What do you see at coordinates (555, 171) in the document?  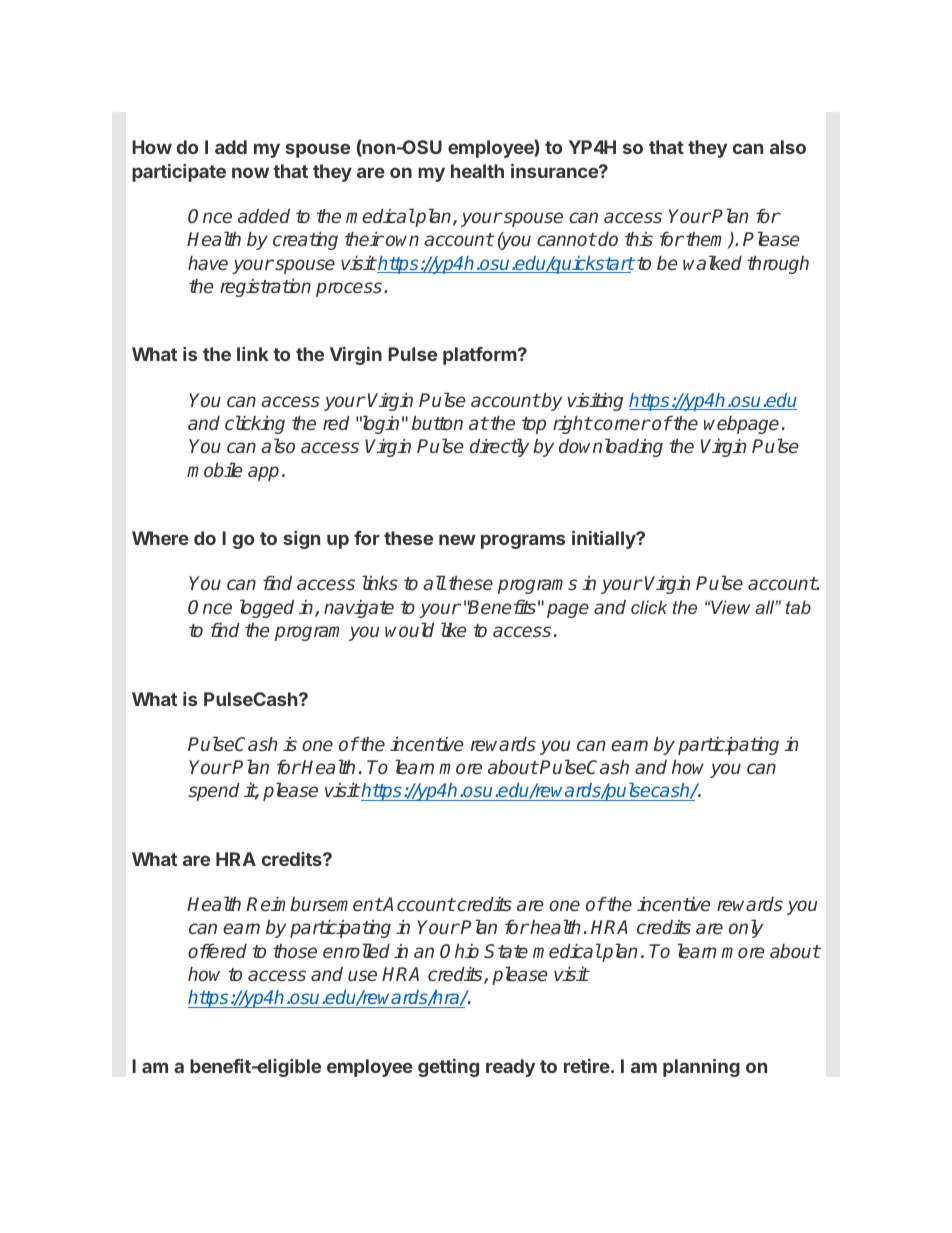 I see `insurance` at bounding box center [555, 171].
